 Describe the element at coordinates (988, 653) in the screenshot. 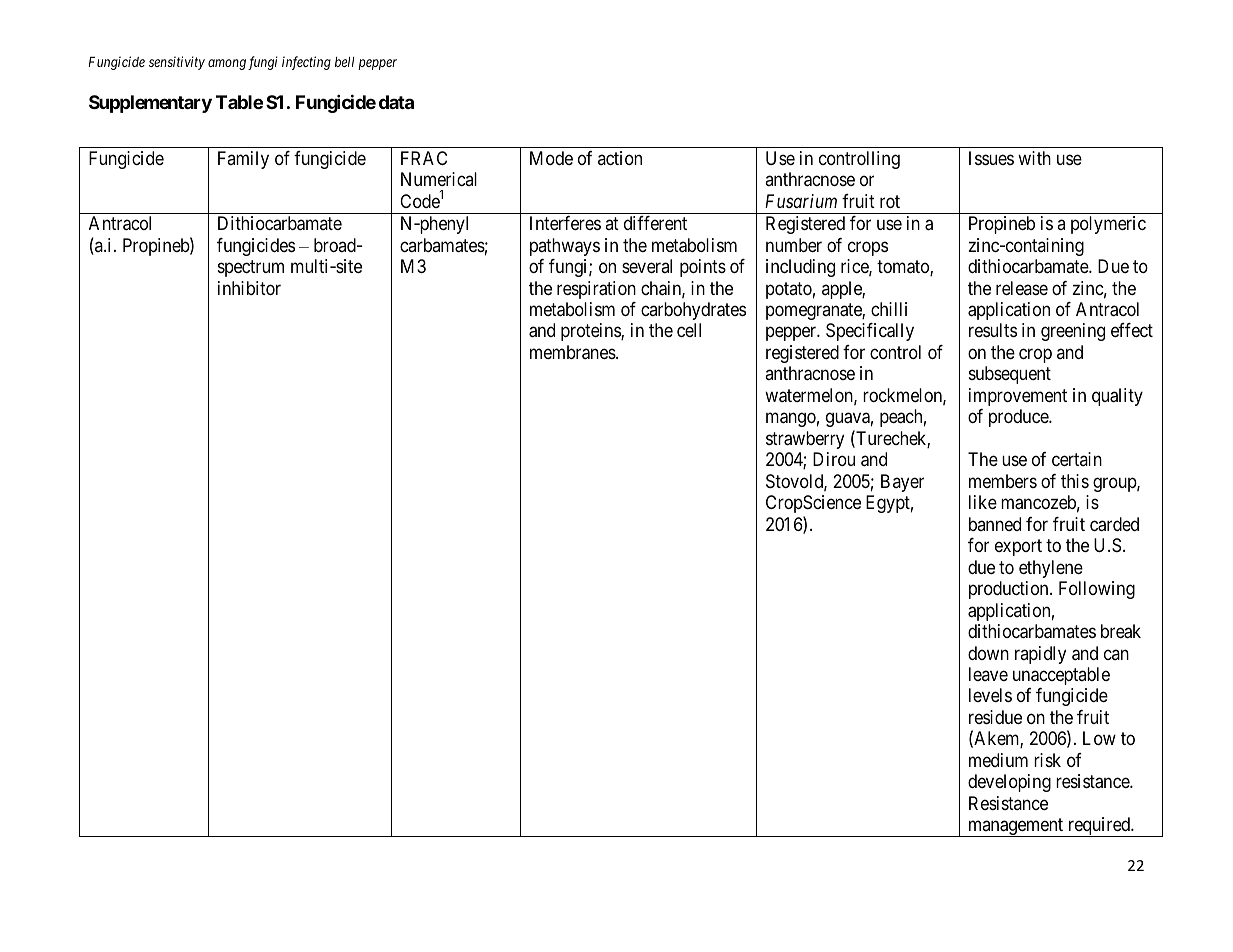

I see `down` at that location.
